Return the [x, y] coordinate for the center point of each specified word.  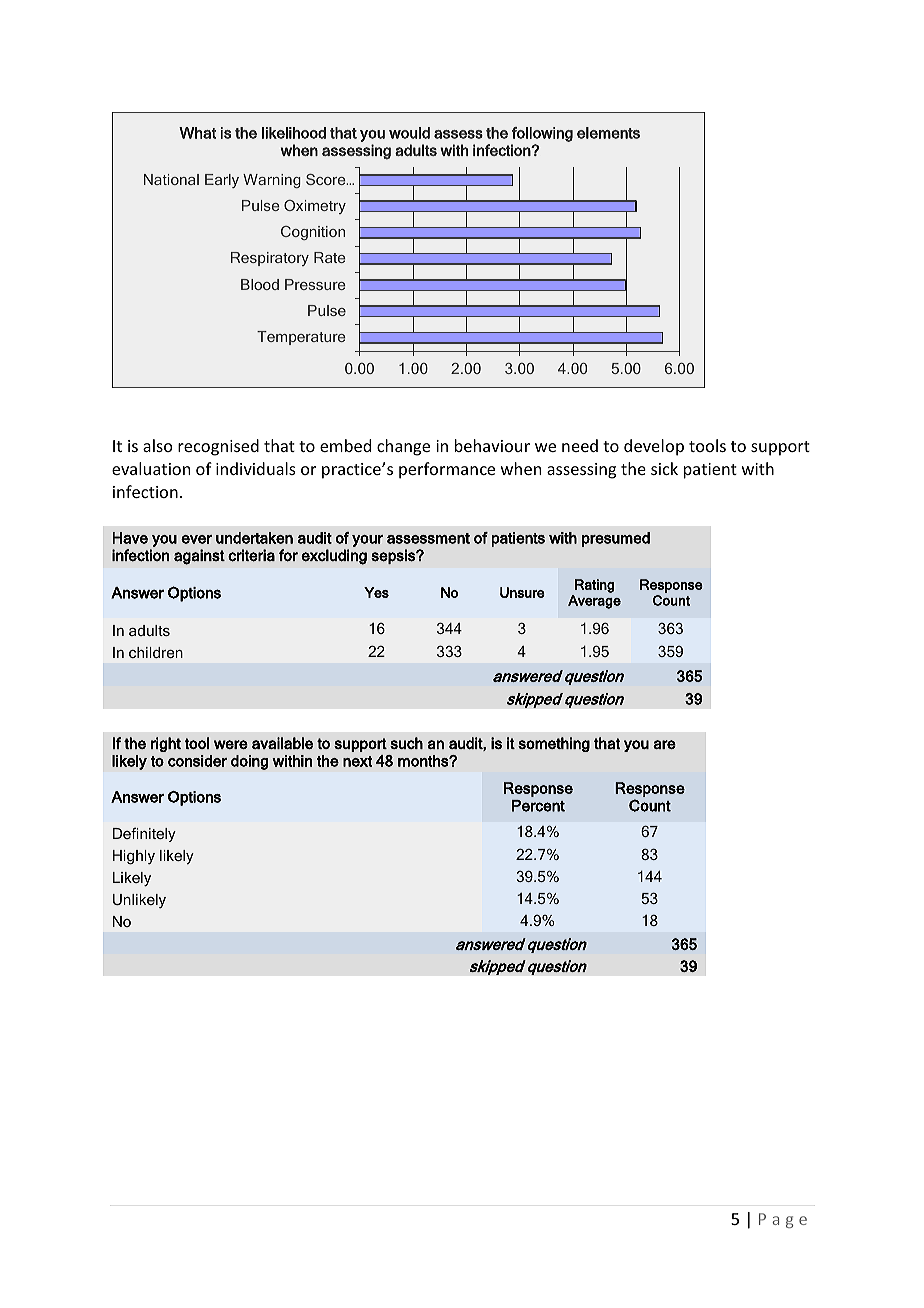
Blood [260, 284]
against [199, 557]
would [409, 133]
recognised [218, 447]
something [554, 744]
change [403, 447]
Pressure [315, 284]
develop [654, 447]
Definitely [144, 834]
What [197, 133]
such [406, 743]
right [166, 744]
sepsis [394, 556]
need [580, 445]
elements [608, 133]
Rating [594, 586]
